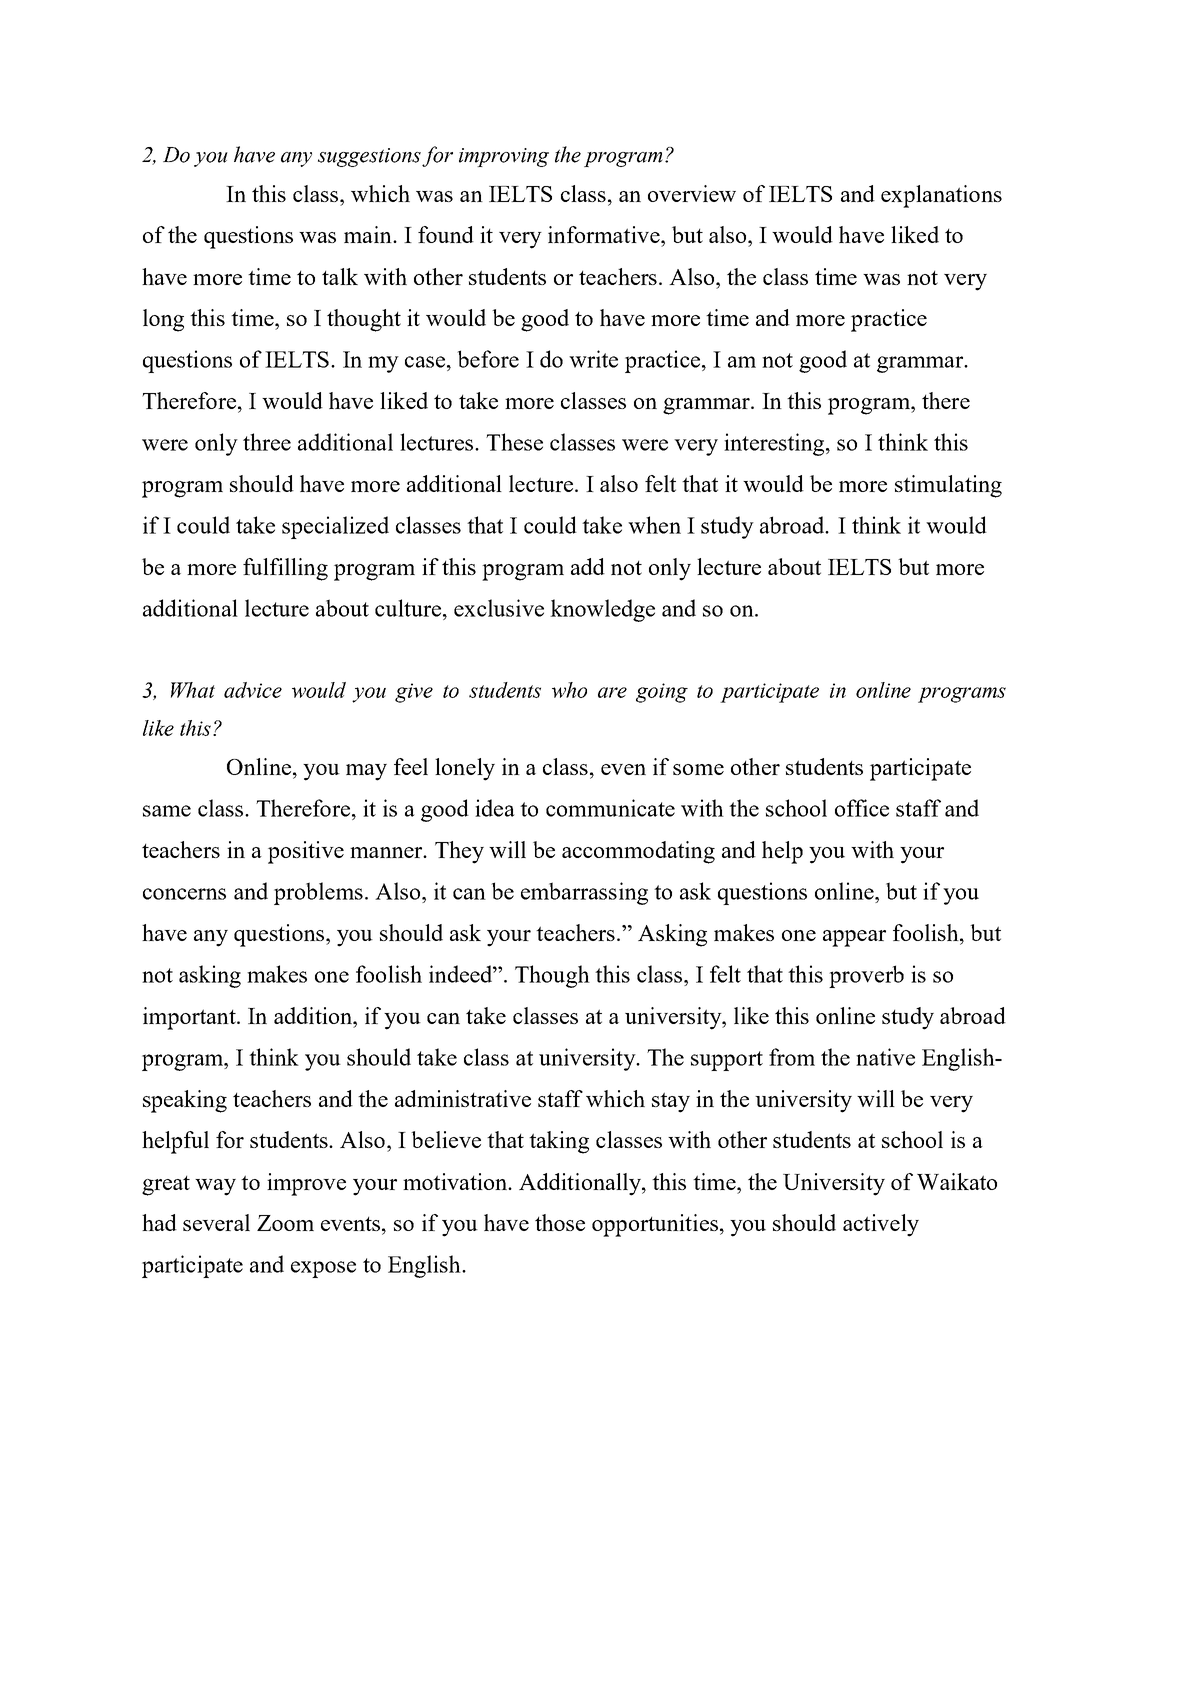  What do you see at coordinates (569, 690) in the page?
I see `who` at bounding box center [569, 690].
